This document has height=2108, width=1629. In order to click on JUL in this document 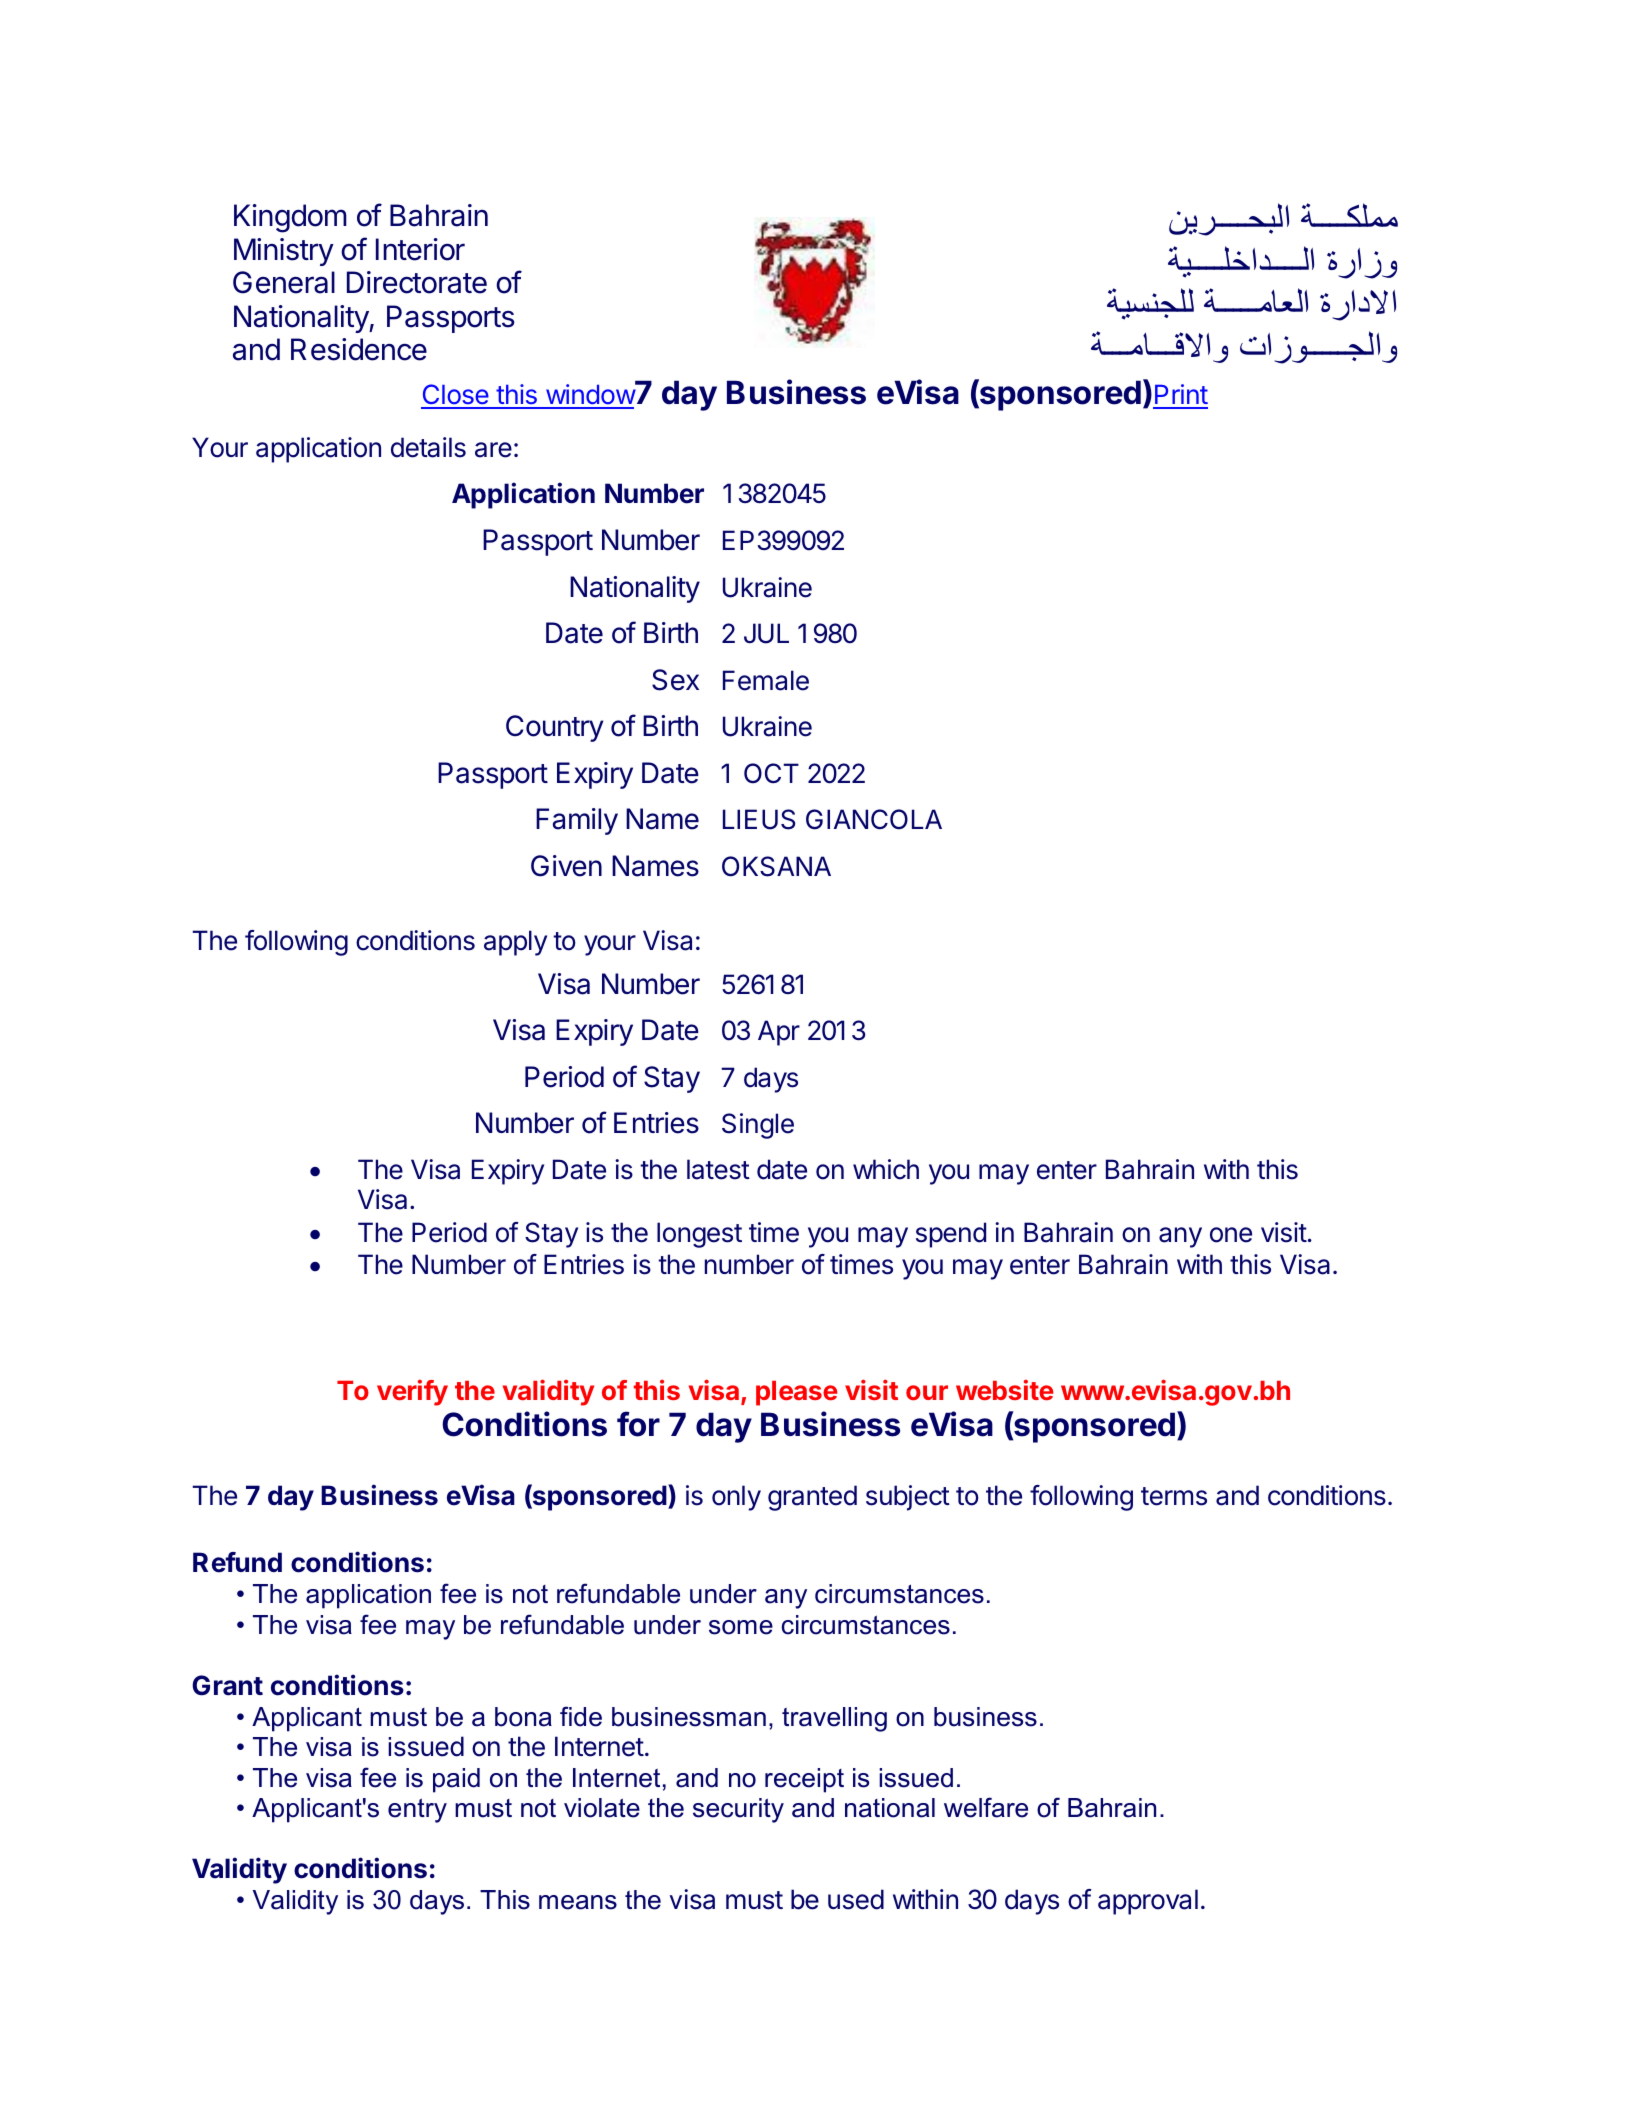, I will do `click(766, 633)`.
